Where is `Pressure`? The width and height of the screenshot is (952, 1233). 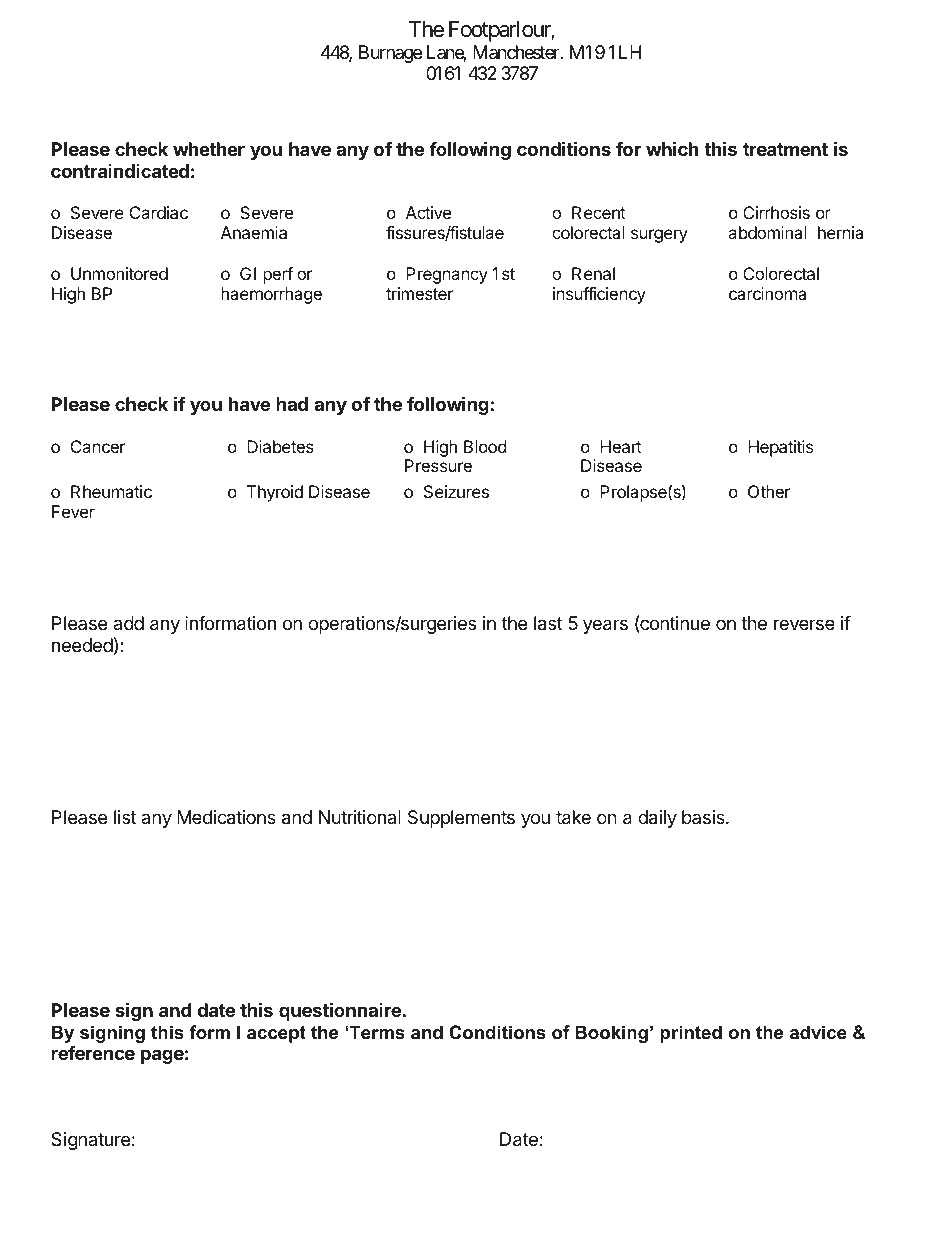 Pressure is located at coordinates (438, 465).
